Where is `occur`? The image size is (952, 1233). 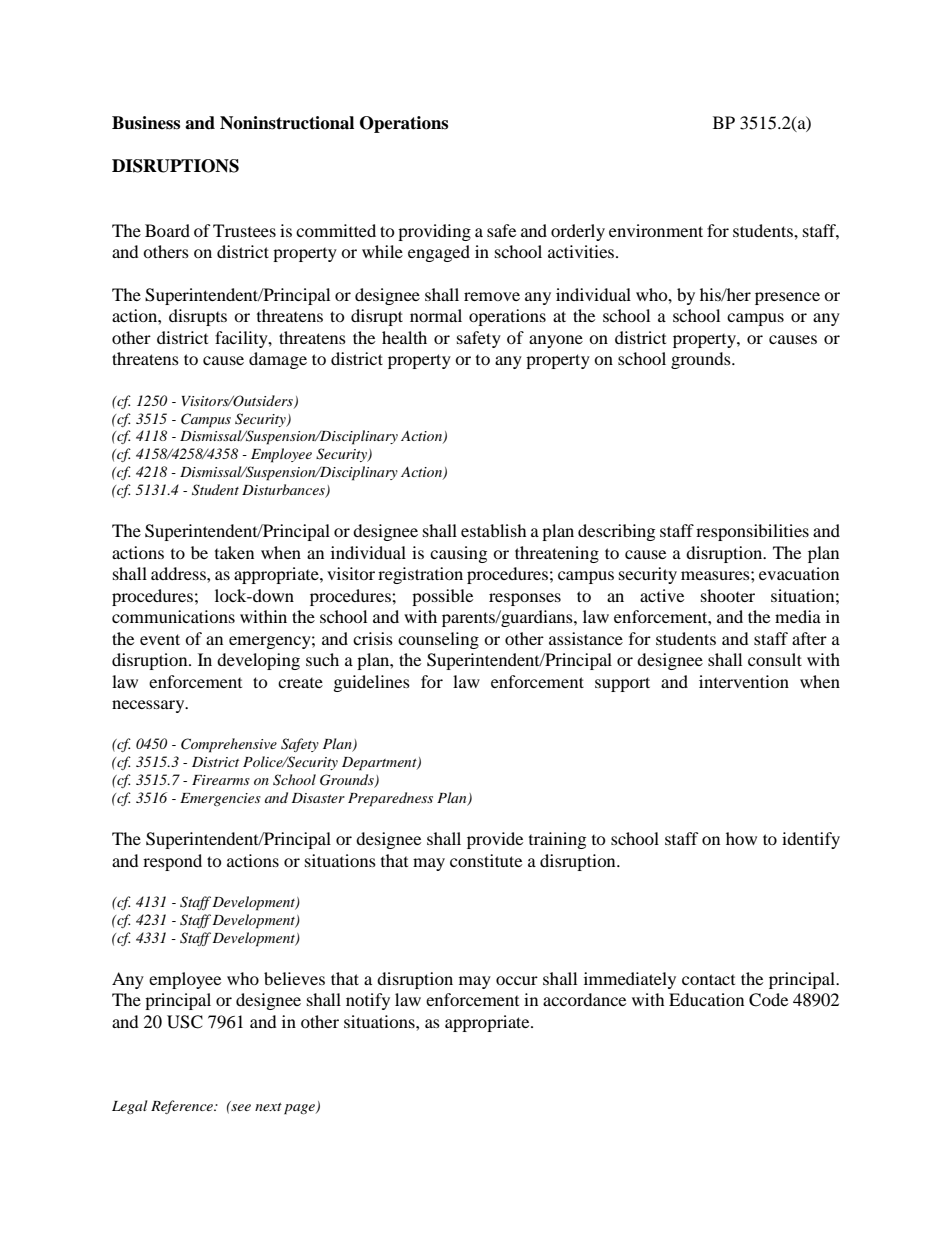
occur is located at coordinates (517, 980).
